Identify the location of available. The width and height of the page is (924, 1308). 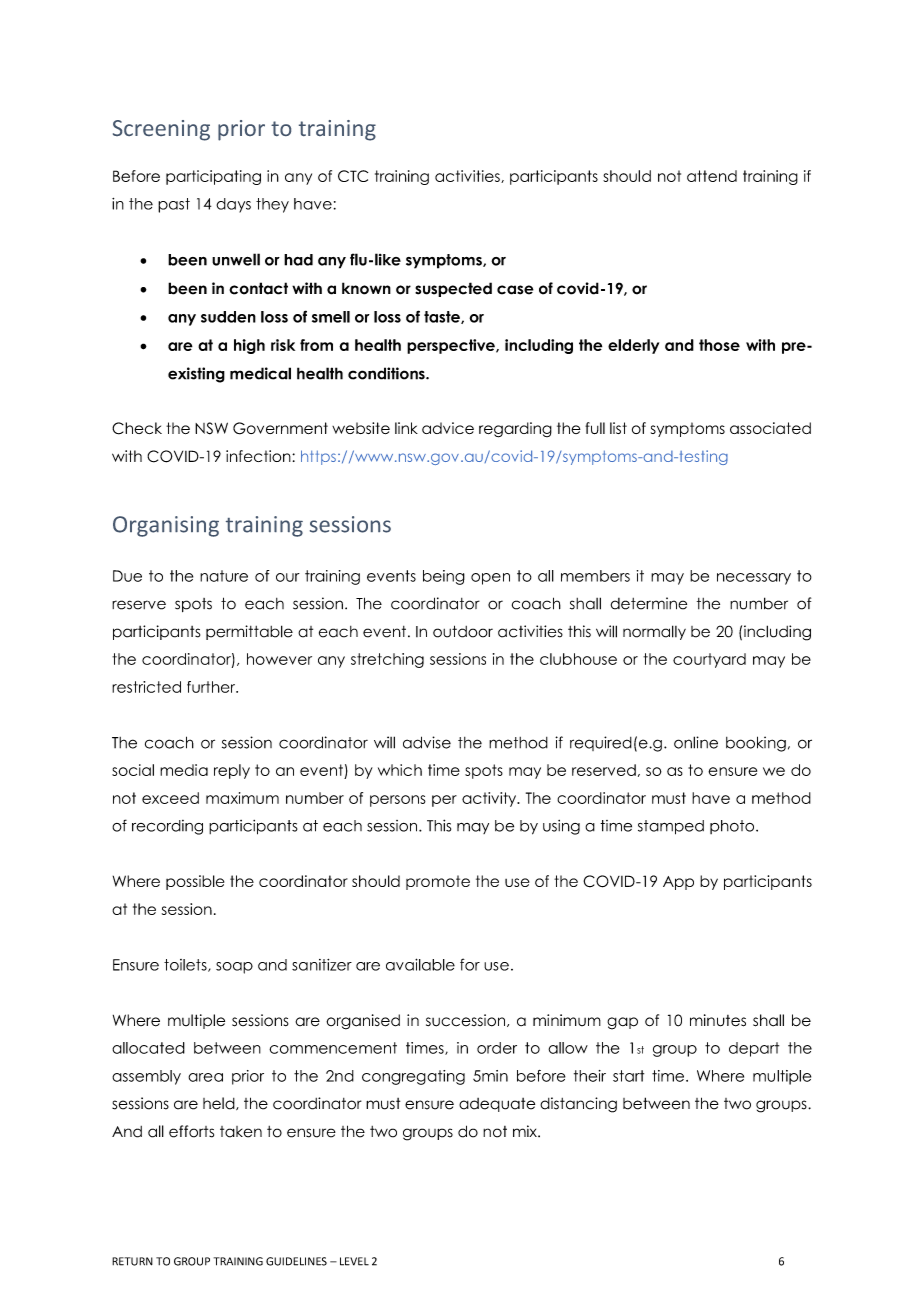
(420, 964).
